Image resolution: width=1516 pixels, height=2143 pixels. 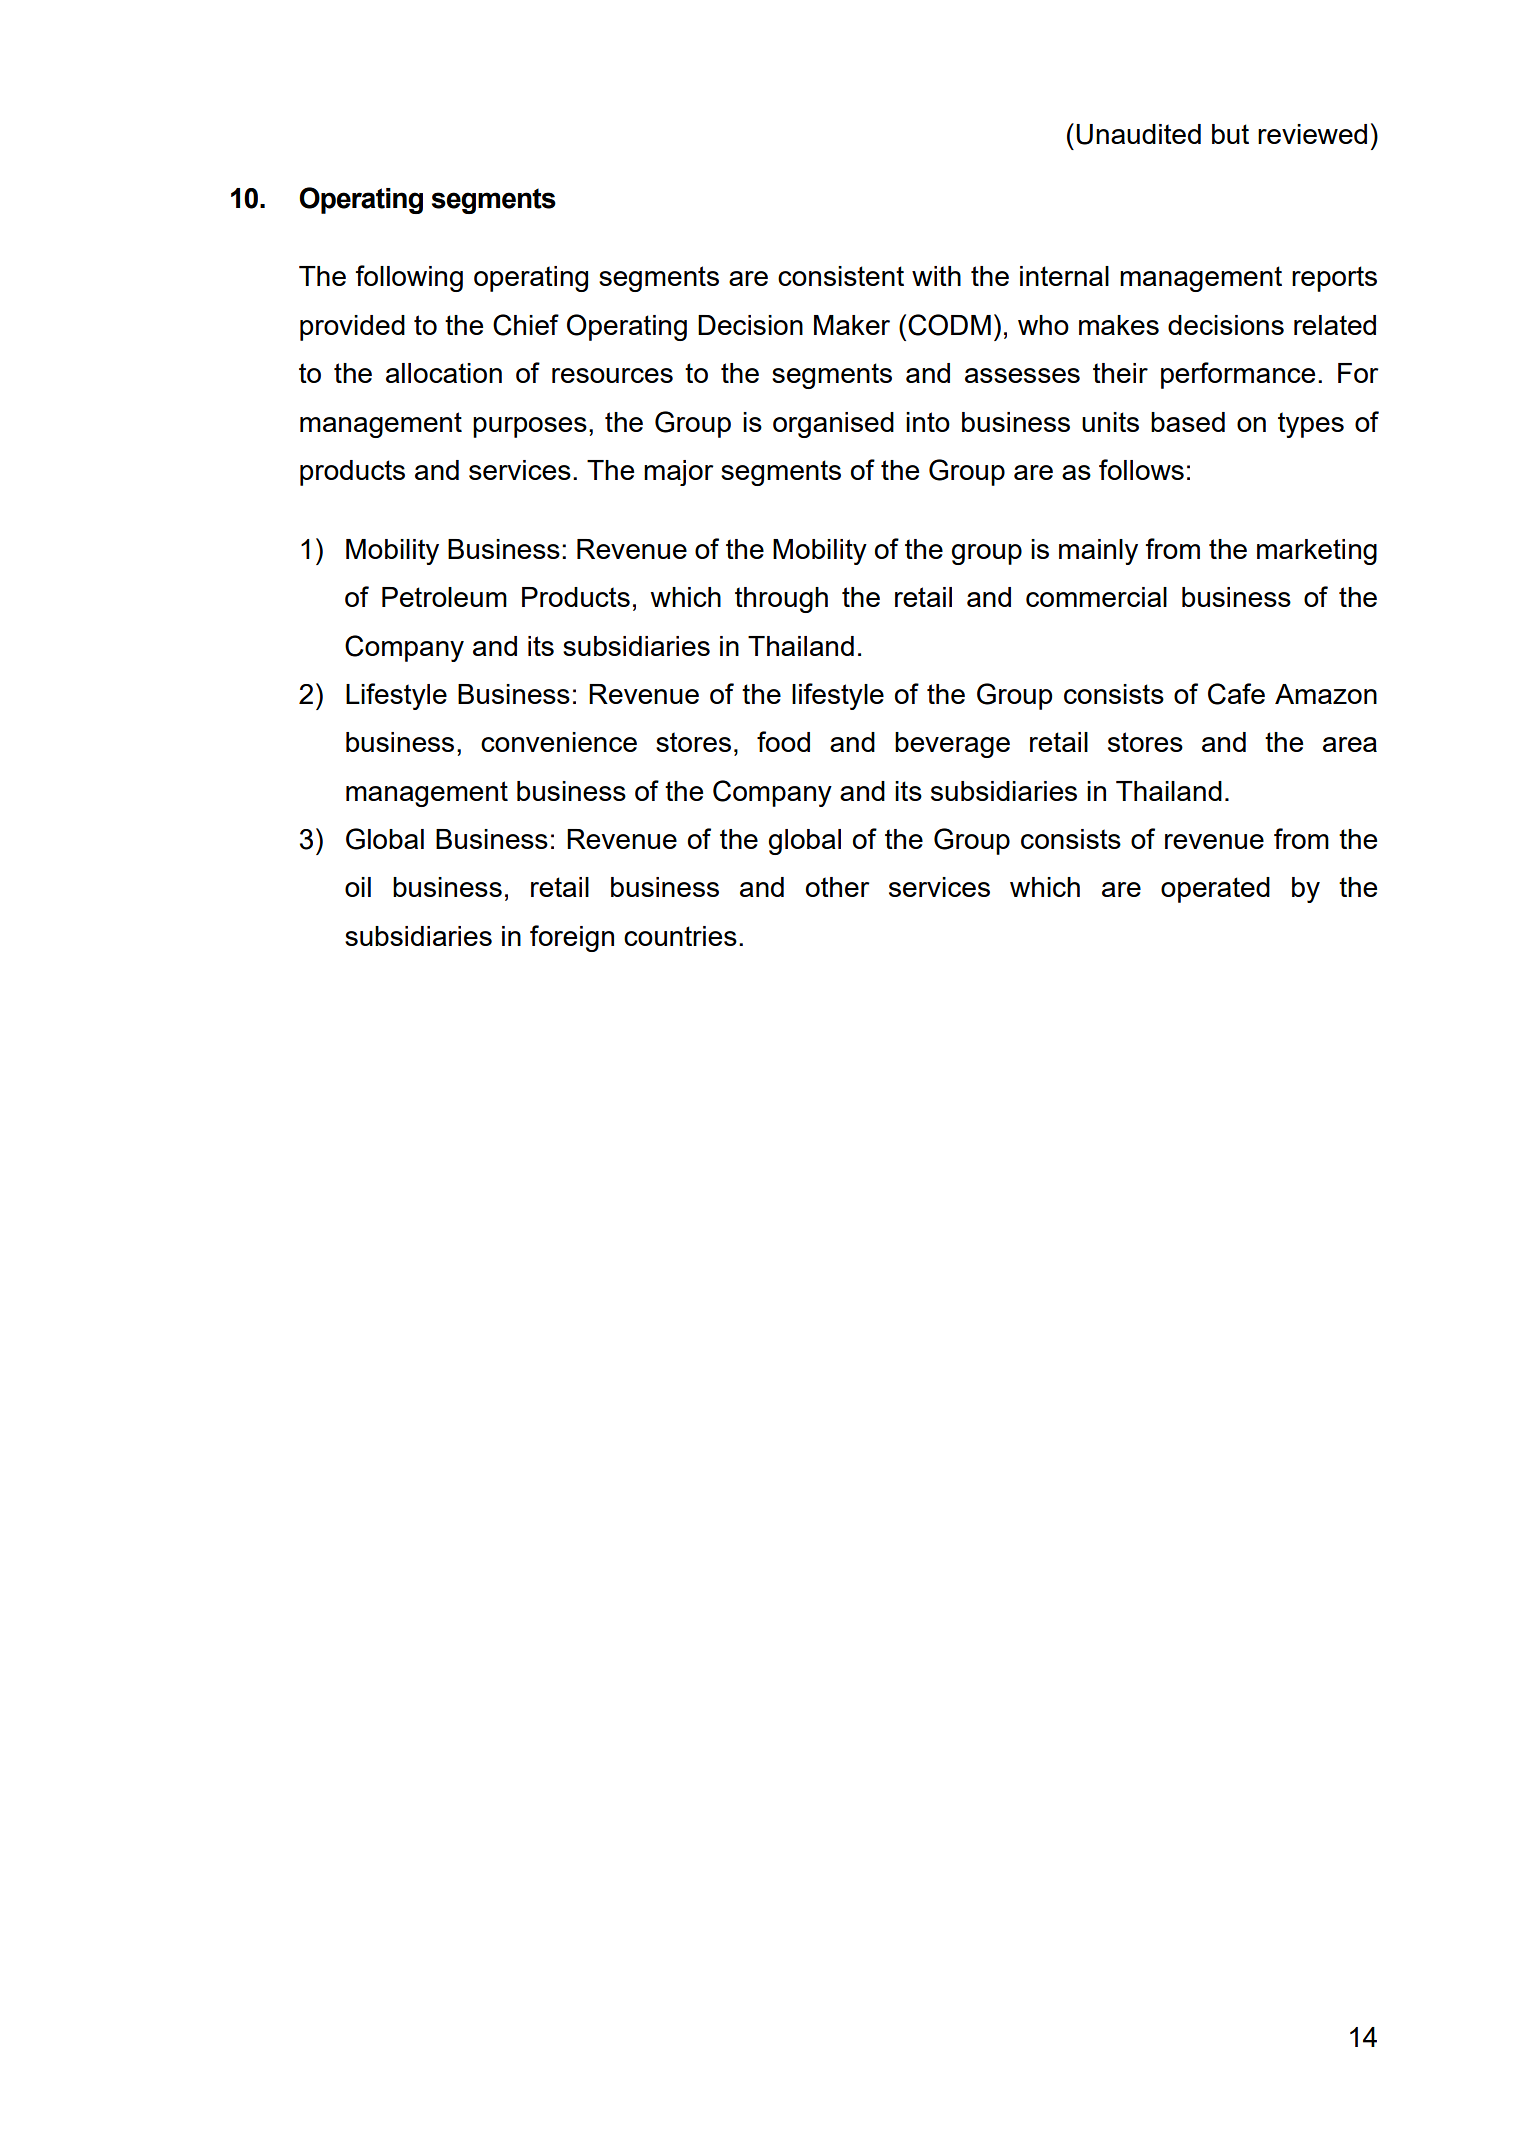 What do you see at coordinates (1236, 694) in the screenshot?
I see `Cafe` at bounding box center [1236, 694].
